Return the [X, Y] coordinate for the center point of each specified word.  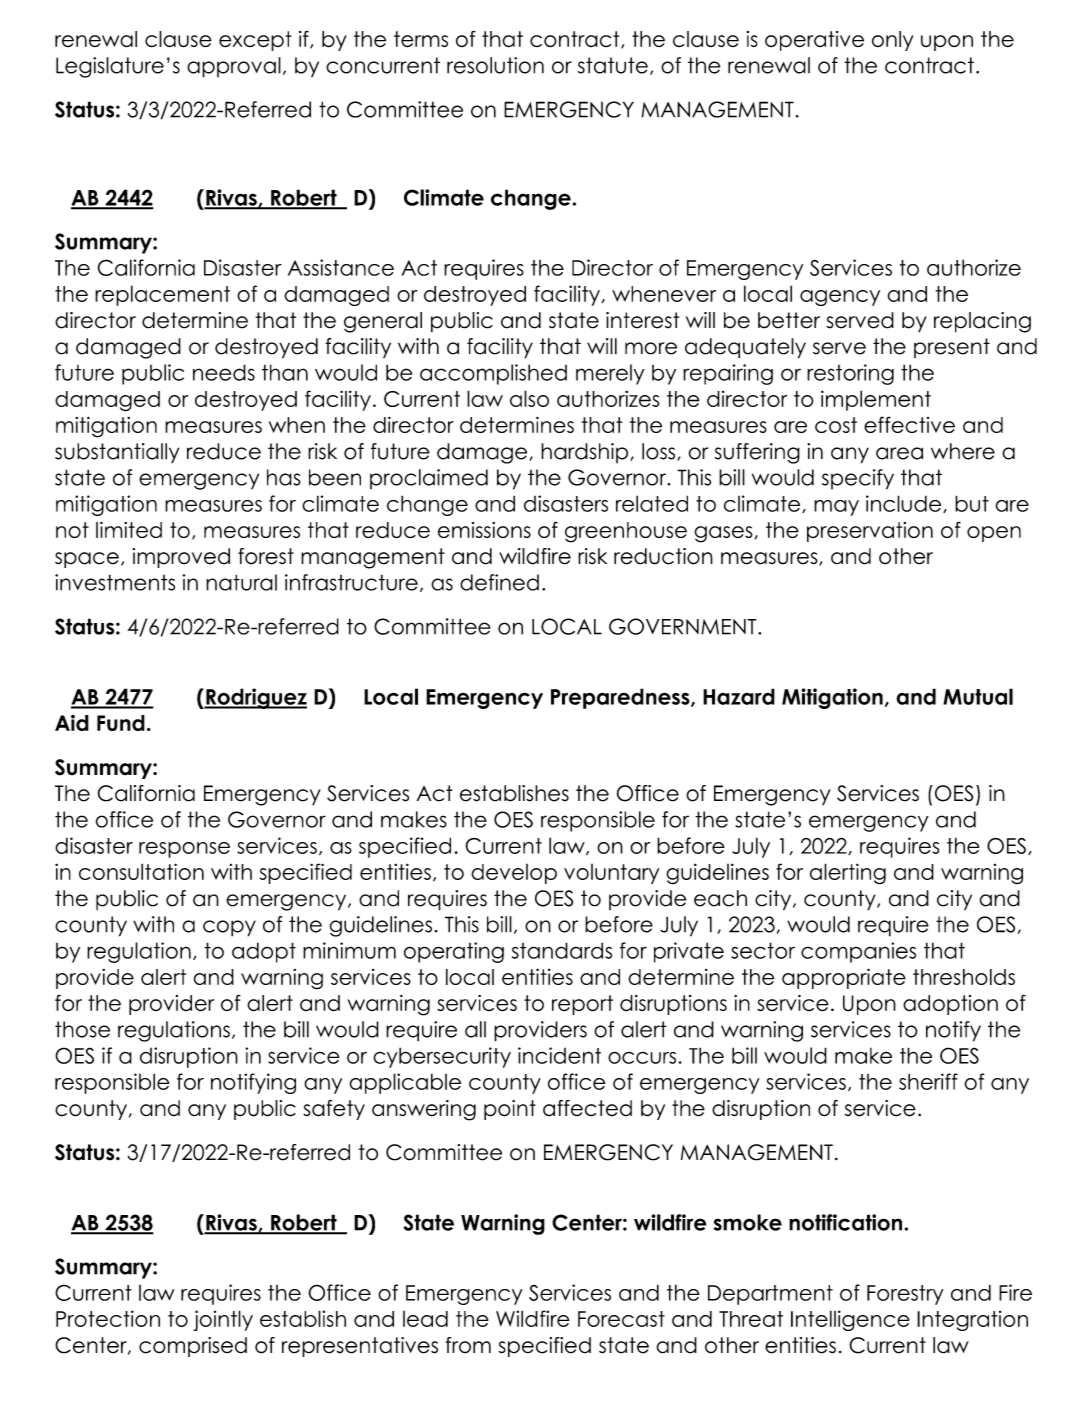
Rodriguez [255, 698]
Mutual [978, 696]
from [468, 1345]
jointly [223, 1320]
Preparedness [621, 698]
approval [234, 67]
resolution [495, 65]
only [892, 41]
